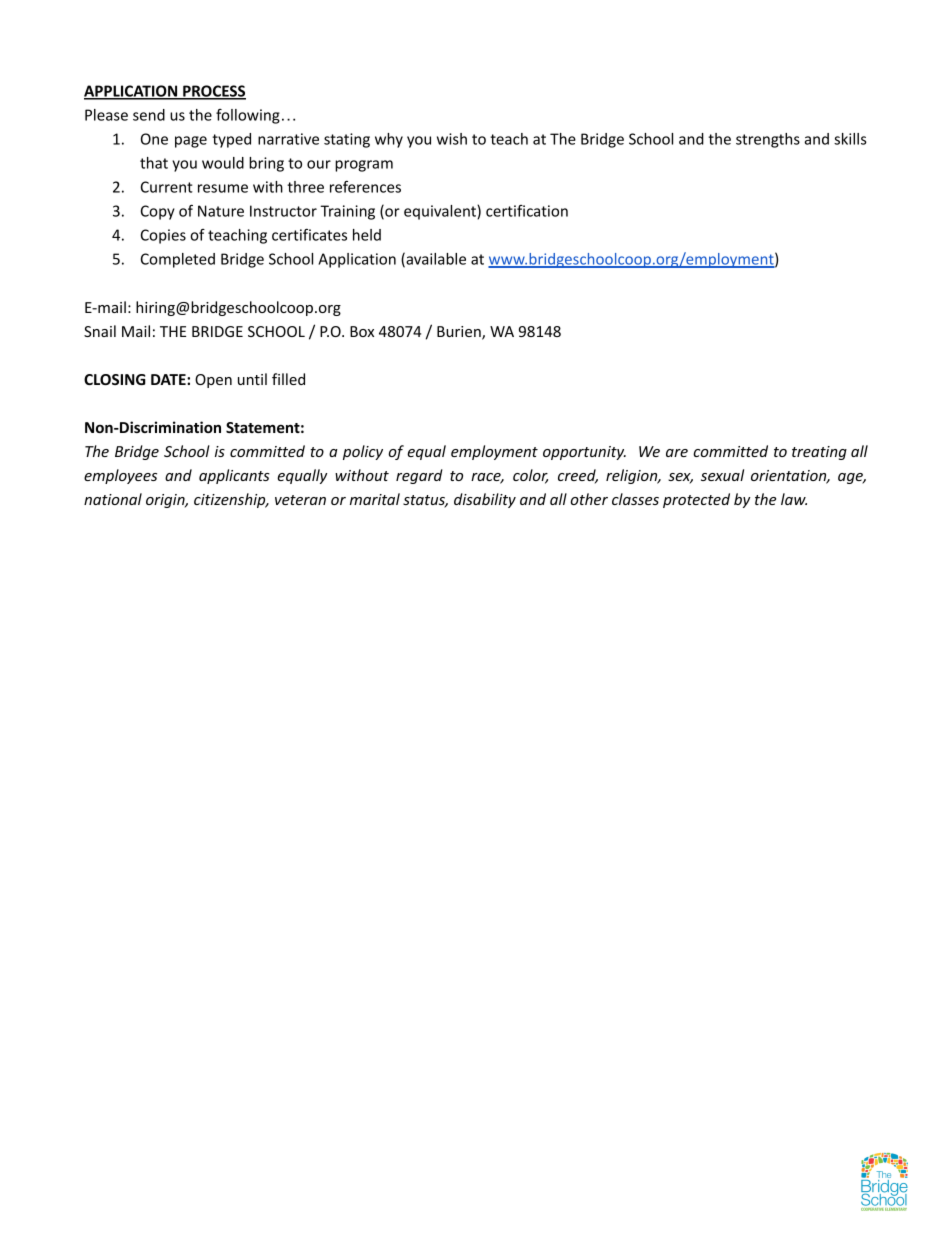  Describe the element at coordinates (527, 211) in the page. I see `certification` at that location.
